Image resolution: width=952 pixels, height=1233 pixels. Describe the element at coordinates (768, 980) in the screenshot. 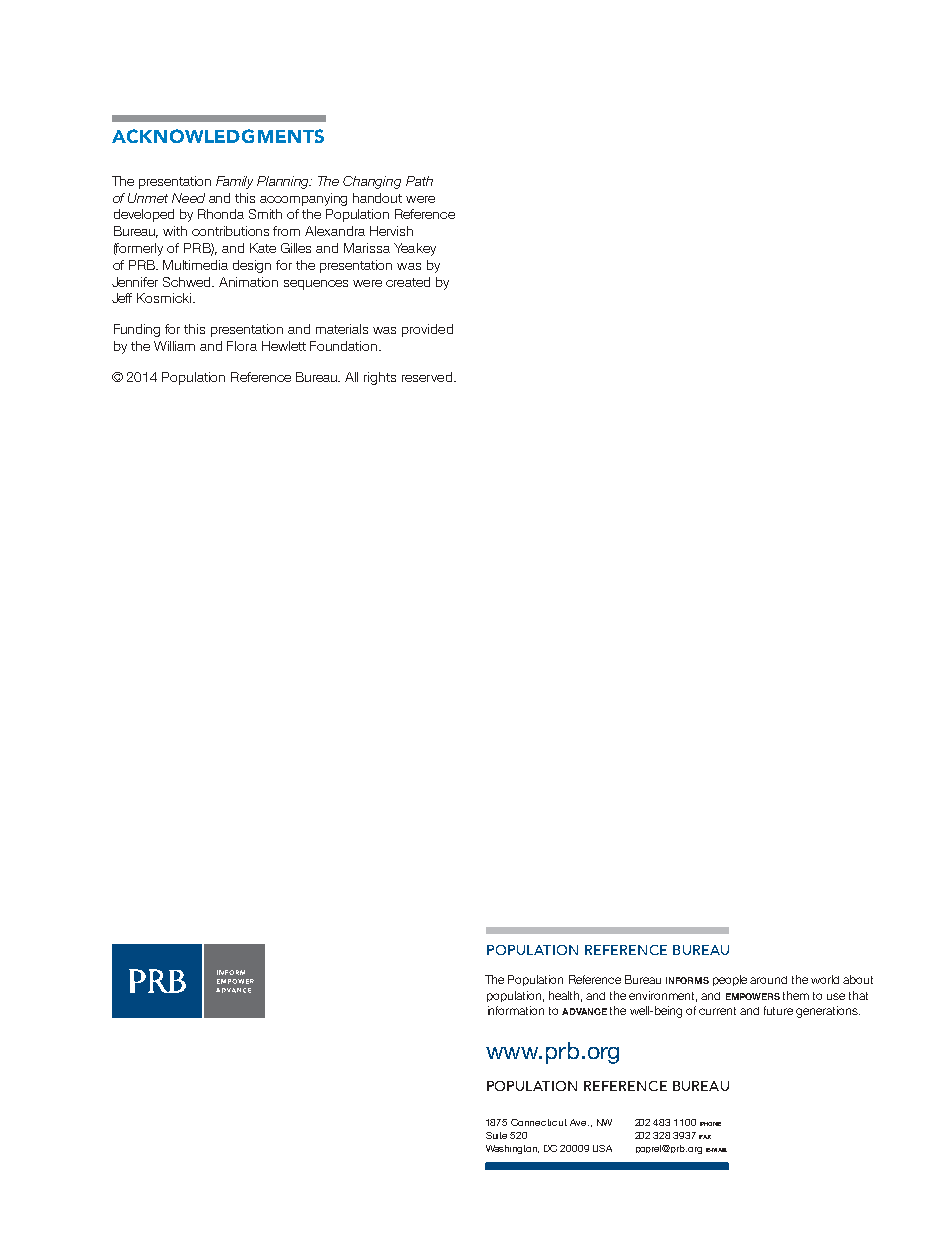

I see `around` at that location.
